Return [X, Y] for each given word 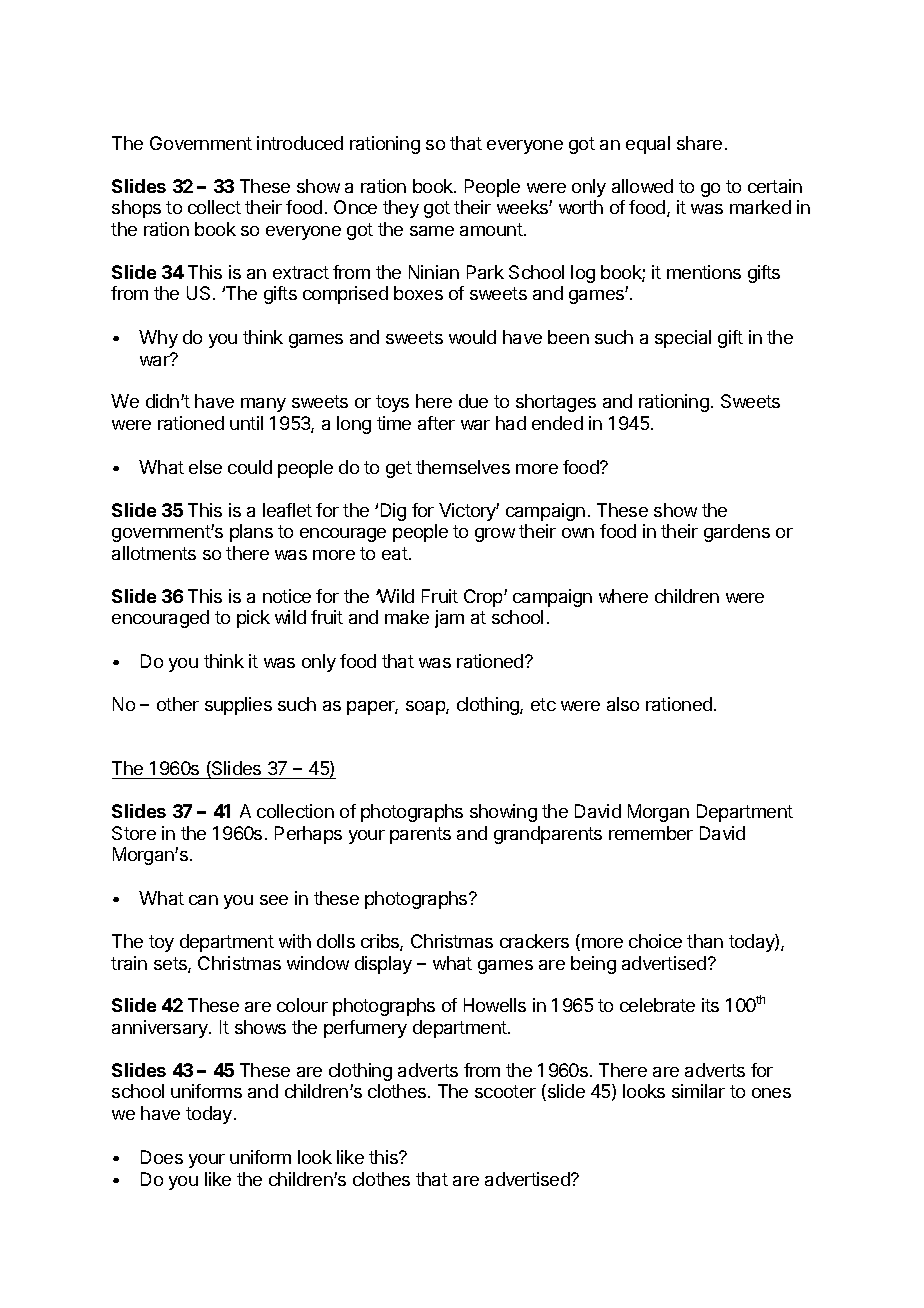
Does [162, 1157]
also [623, 704]
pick [253, 619]
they [401, 209]
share [699, 143]
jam [449, 619]
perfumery [365, 1029]
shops [136, 209]
